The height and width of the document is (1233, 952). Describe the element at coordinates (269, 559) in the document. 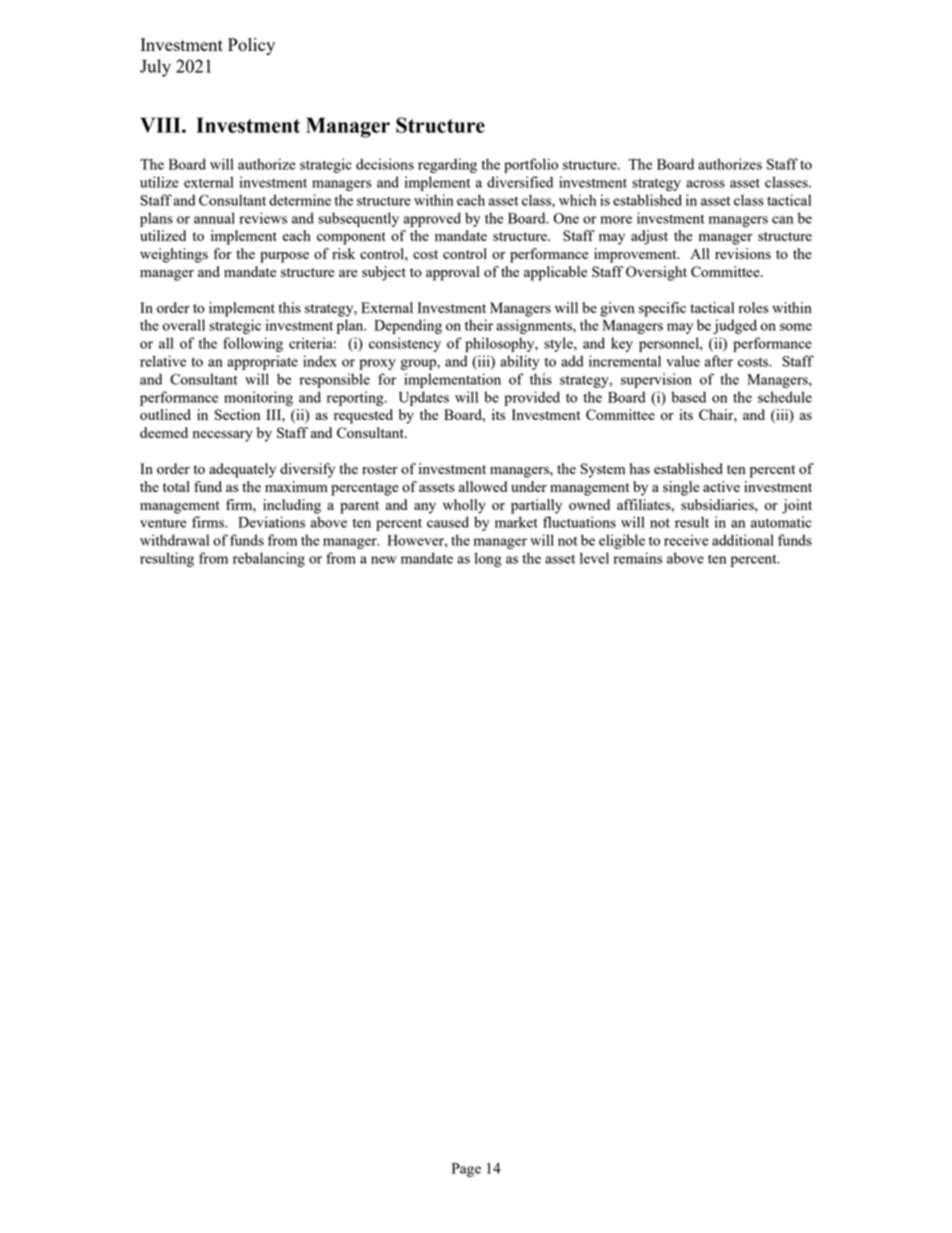

I see `rebalancing` at that location.
